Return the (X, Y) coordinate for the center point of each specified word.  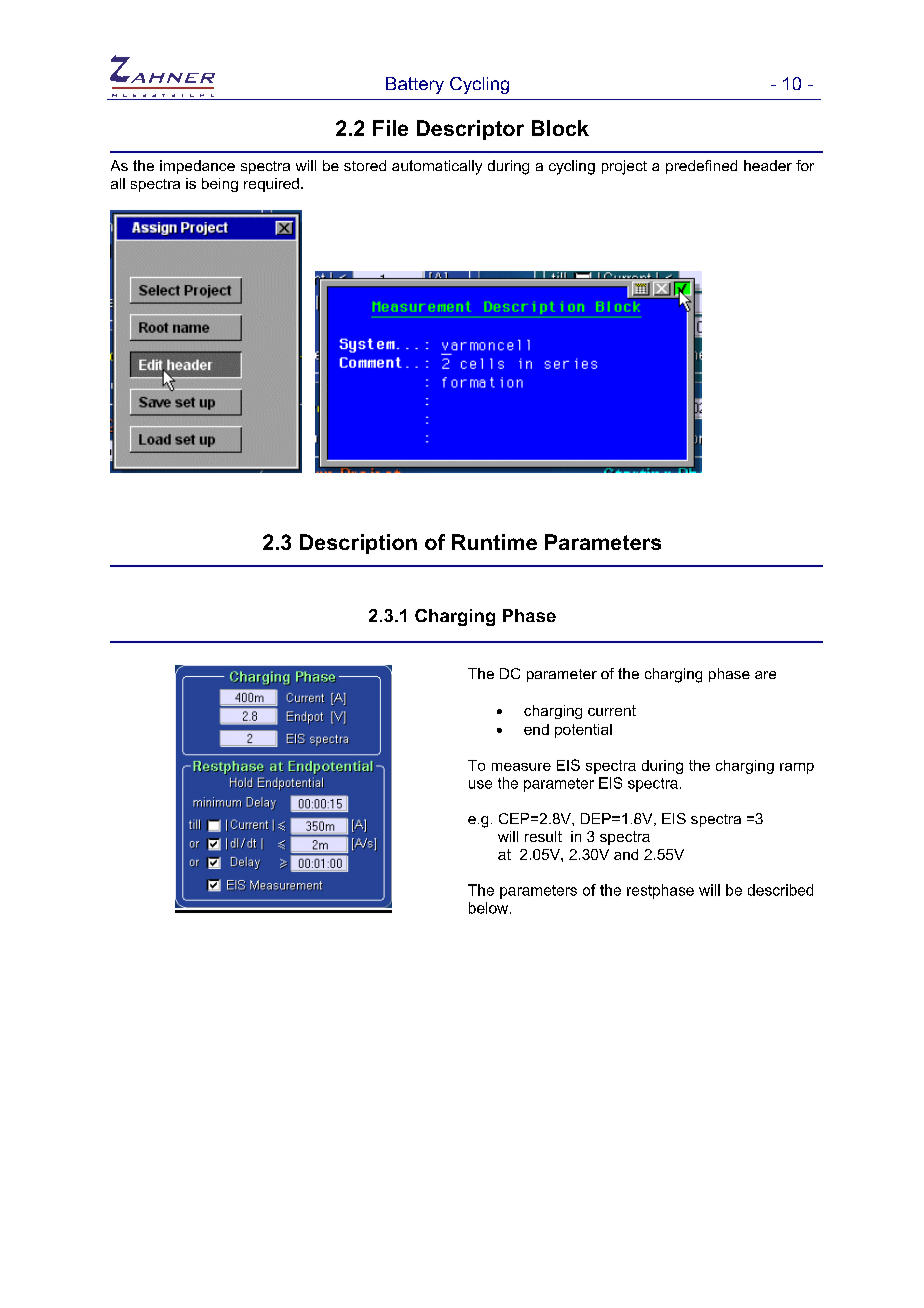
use (480, 784)
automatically (437, 167)
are (765, 675)
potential (583, 731)
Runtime (494, 542)
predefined (701, 167)
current (612, 710)
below (490, 908)
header (768, 165)
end (536, 729)
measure (521, 767)
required (271, 185)
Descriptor (470, 130)
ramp (797, 768)
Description (358, 544)
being (220, 185)
